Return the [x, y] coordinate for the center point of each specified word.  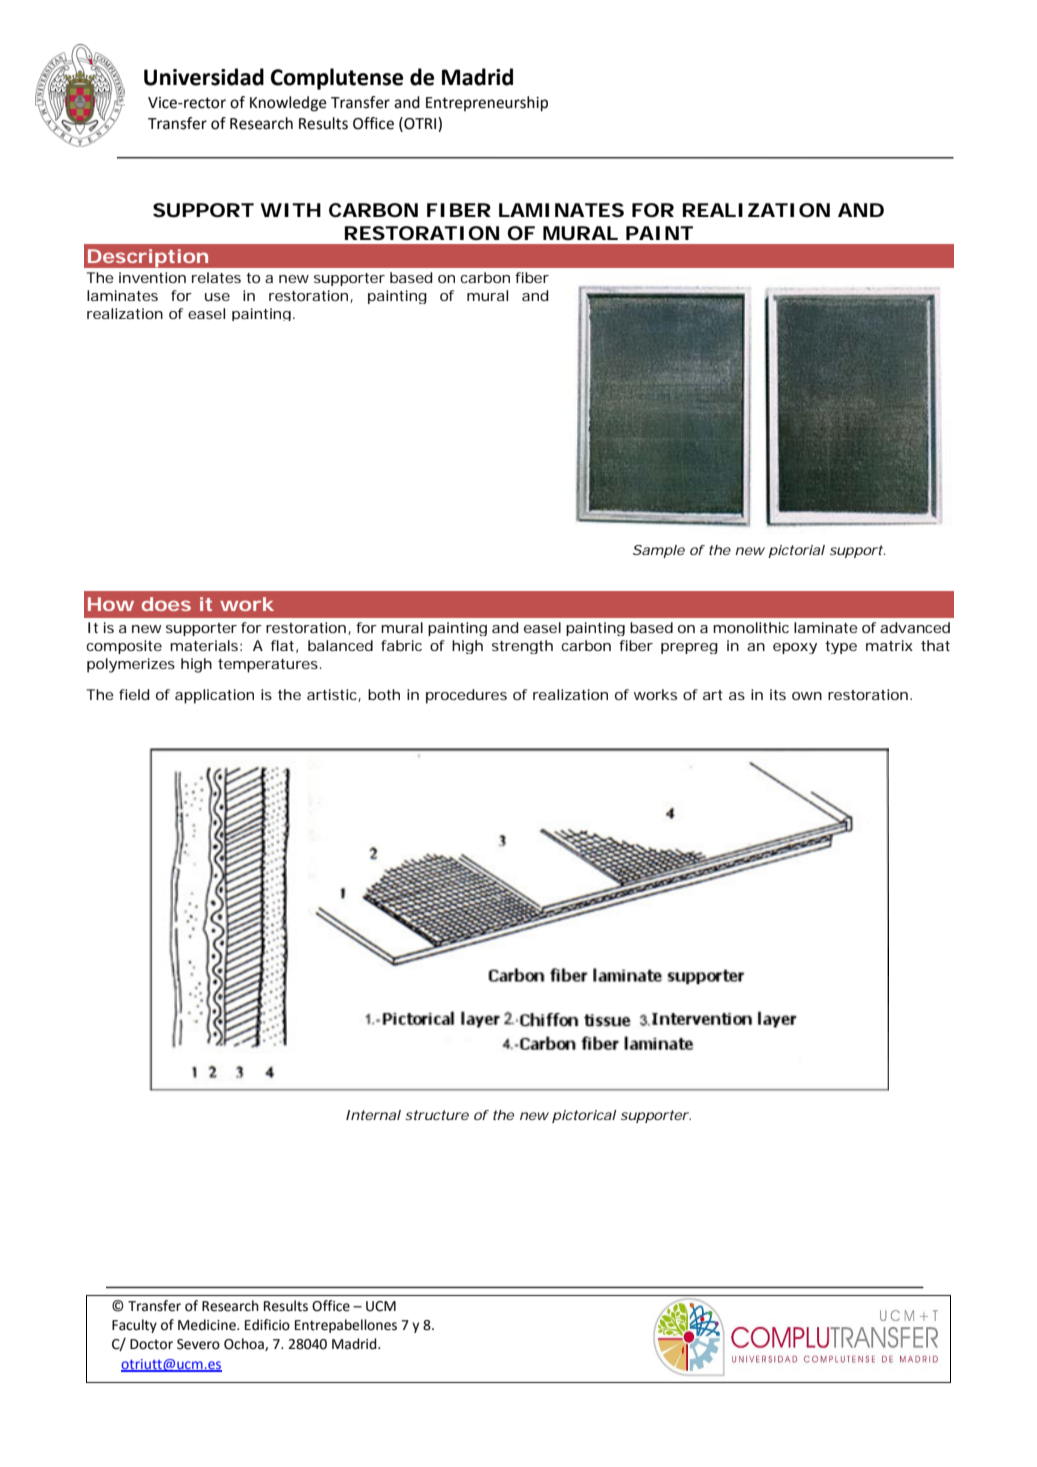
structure [437, 1115]
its [778, 694]
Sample [659, 551]
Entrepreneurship [487, 104]
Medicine [208, 1325]
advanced [915, 627]
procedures [466, 696]
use [217, 297]
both [384, 694]
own [807, 696]
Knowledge [288, 104]
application [214, 696]
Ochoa [245, 1344]
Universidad [204, 77]
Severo [198, 1344]
